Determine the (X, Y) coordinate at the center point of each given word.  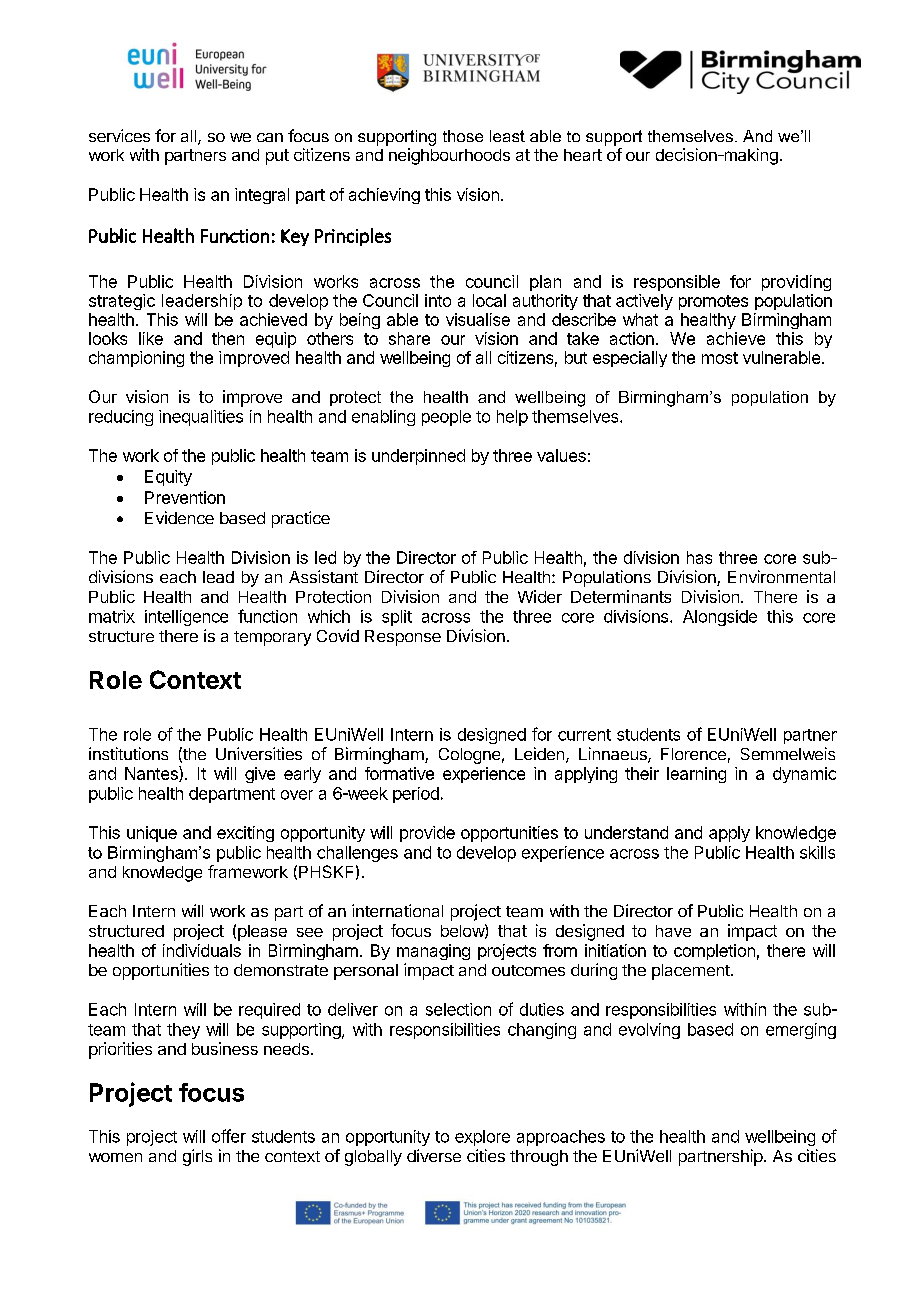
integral (262, 196)
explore (482, 1138)
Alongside (720, 618)
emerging (801, 1031)
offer (229, 1136)
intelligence (186, 618)
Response (403, 638)
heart (583, 155)
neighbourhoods (449, 156)
